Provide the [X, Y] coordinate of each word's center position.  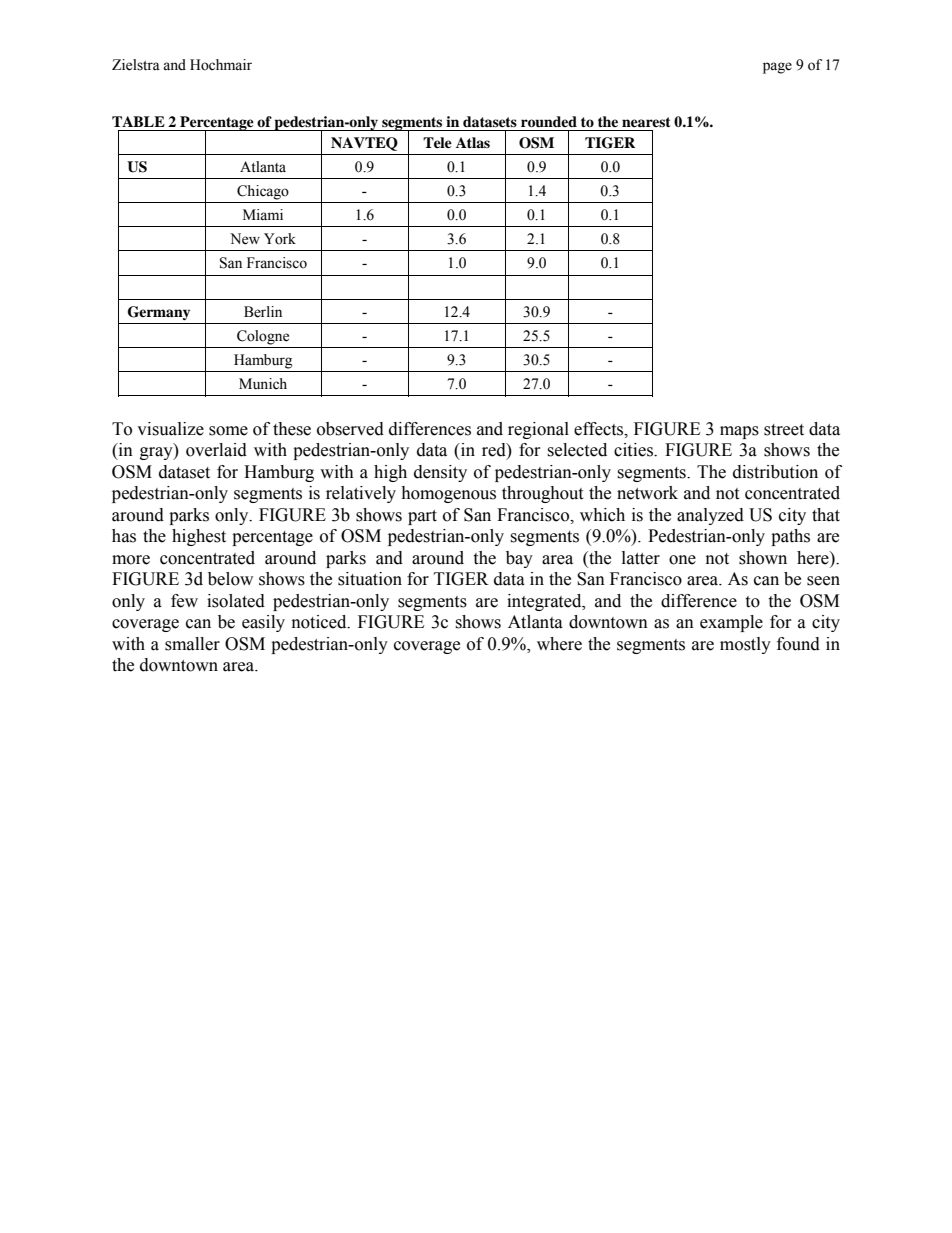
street [784, 430]
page [777, 68]
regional [538, 430]
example [731, 623]
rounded [549, 122]
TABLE [138, 121]
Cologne [263, 337]
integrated [545, 602]
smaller [192, 644]
